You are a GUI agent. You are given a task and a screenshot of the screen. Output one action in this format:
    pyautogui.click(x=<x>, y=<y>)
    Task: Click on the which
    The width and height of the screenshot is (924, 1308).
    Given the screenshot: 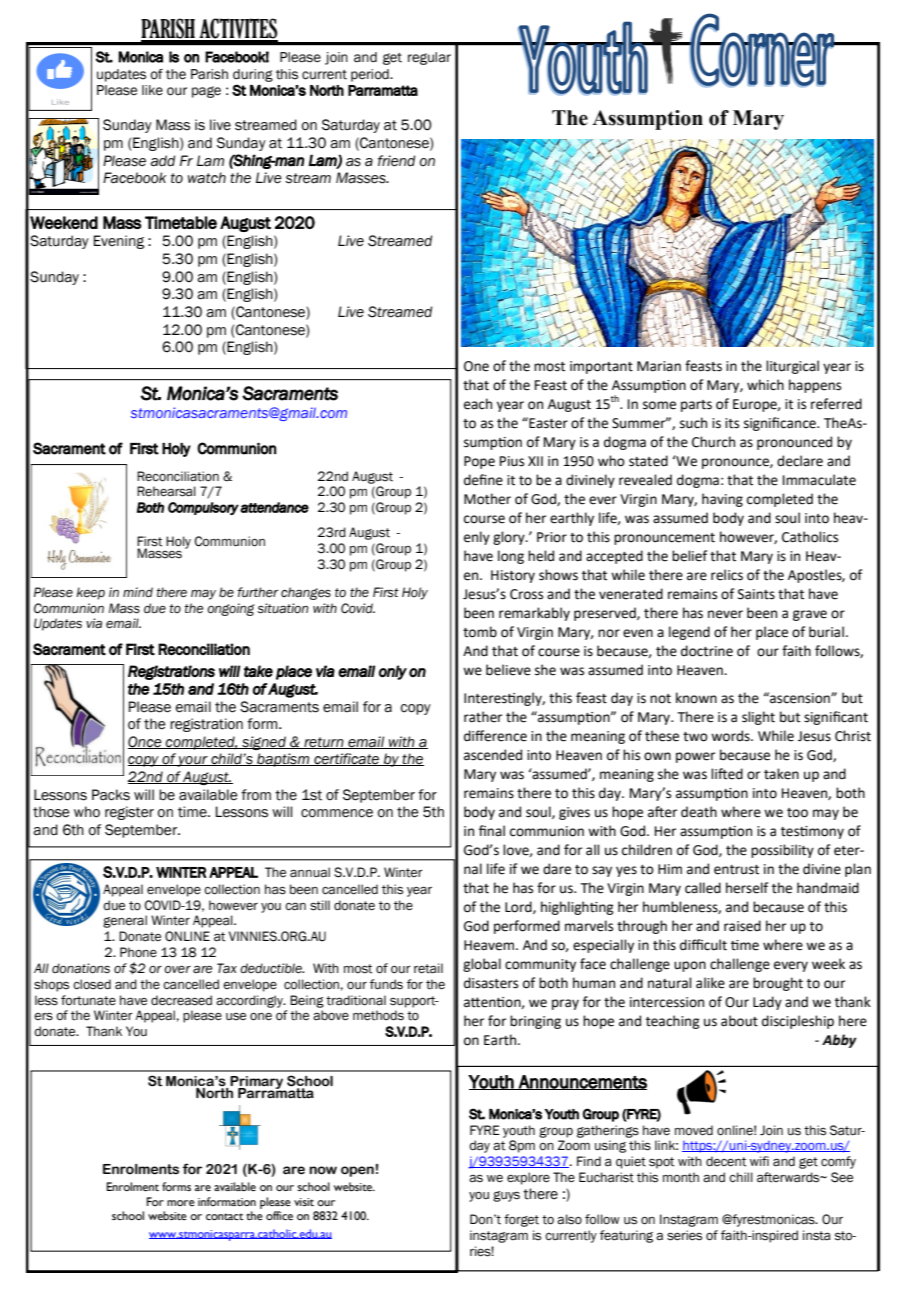 What is the action you would take?
    pyautogui.click(x=765, y=385)
